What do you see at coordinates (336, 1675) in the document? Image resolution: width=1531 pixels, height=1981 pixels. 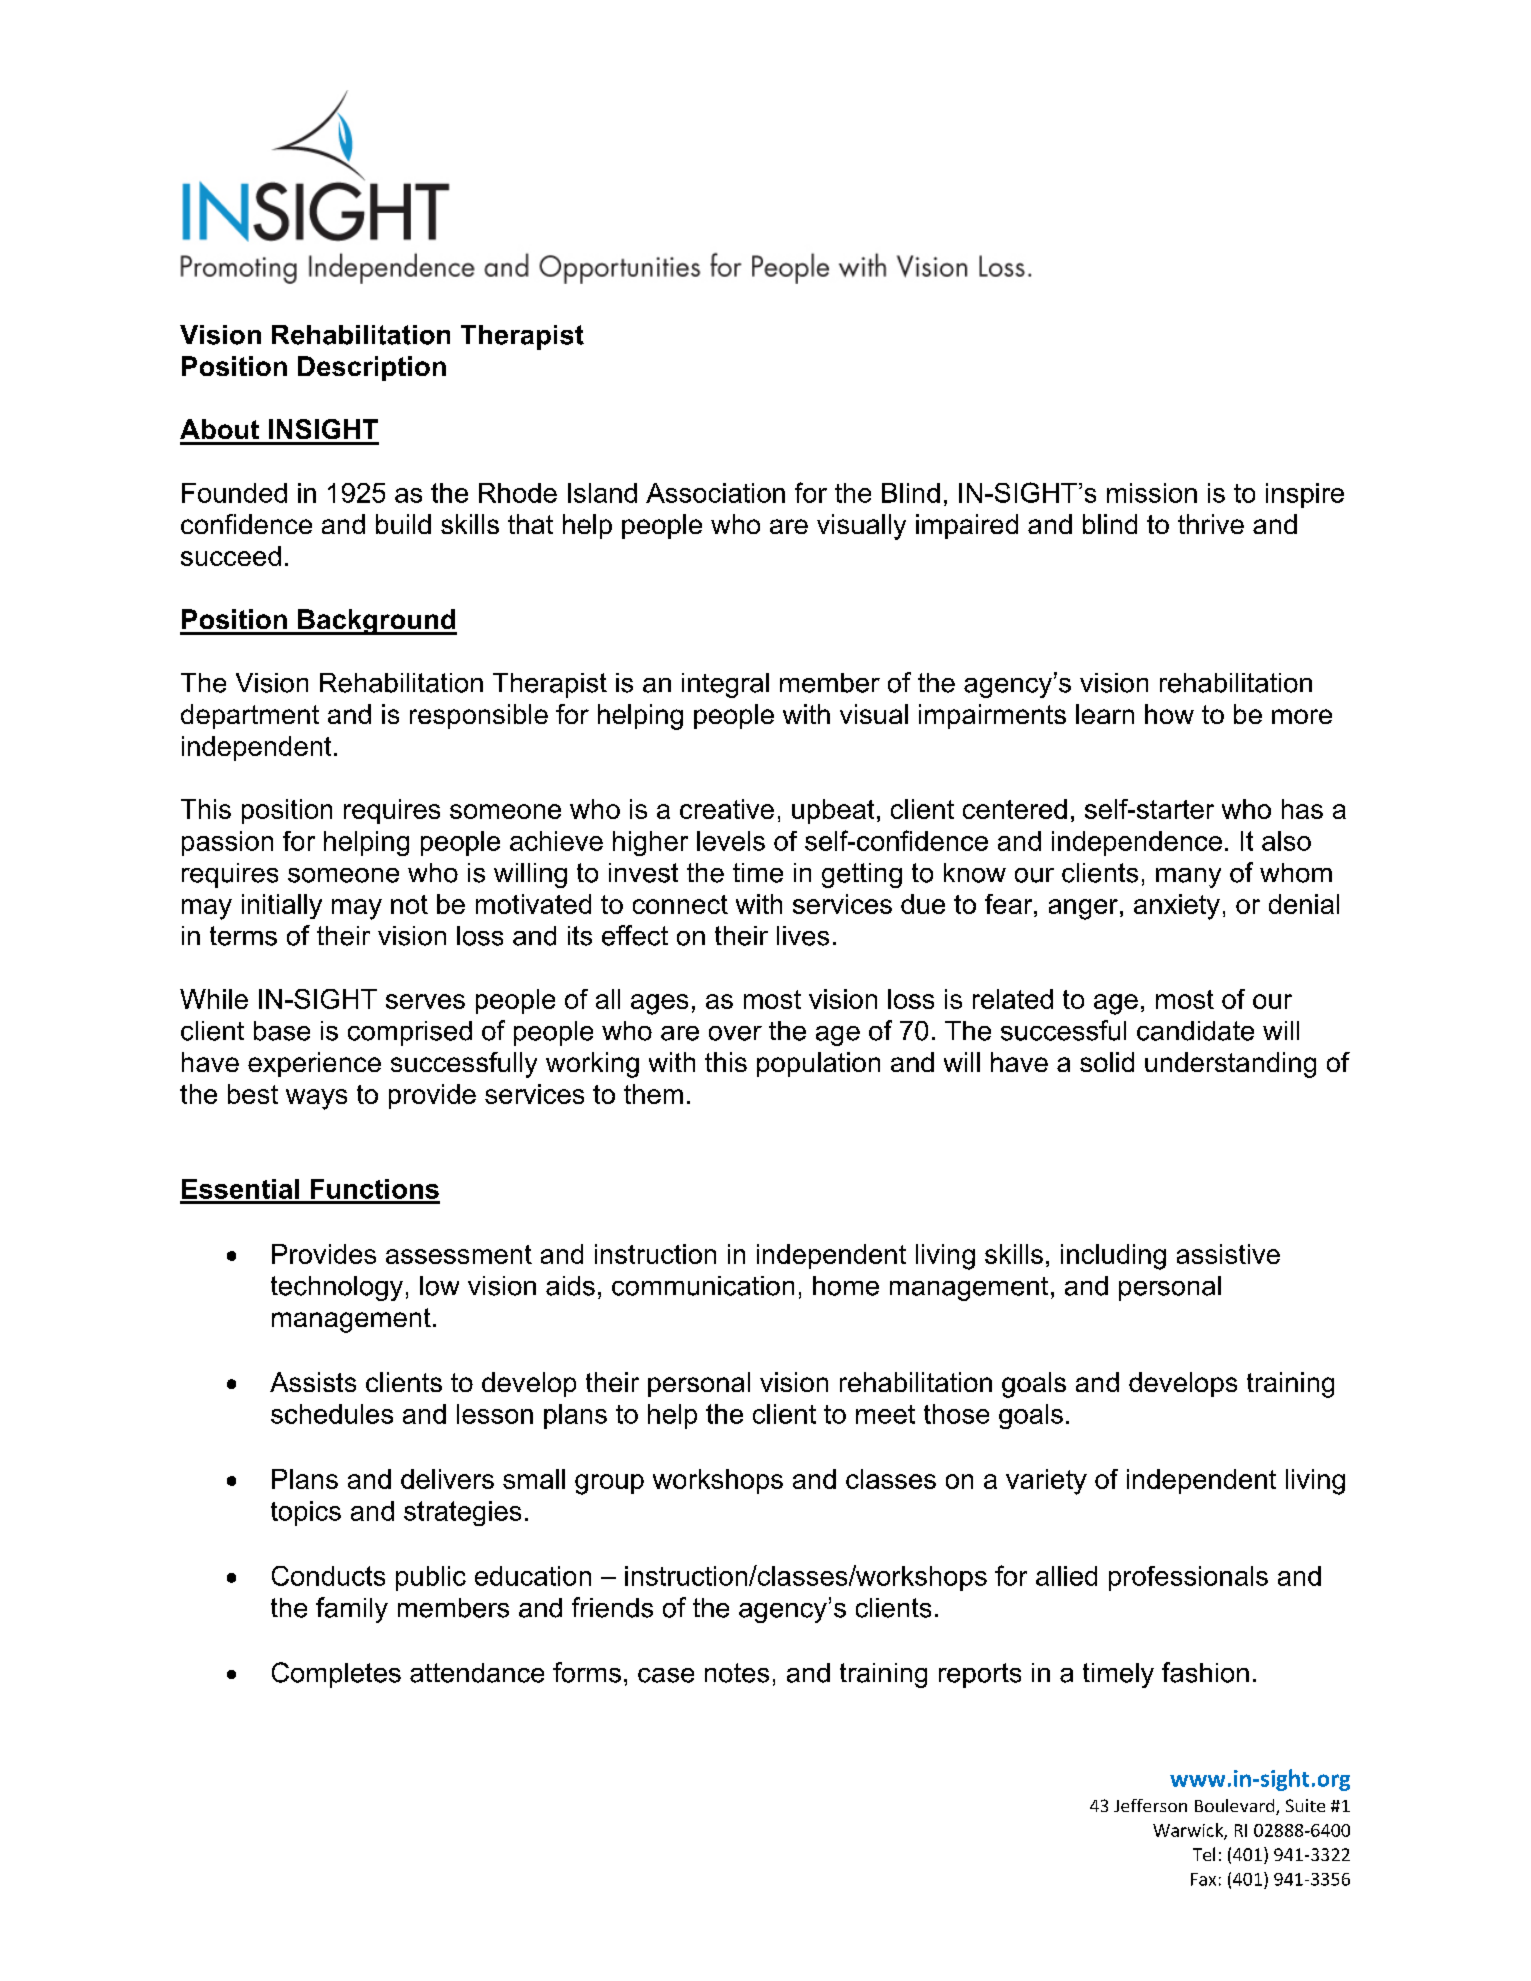 I see `Completes` at bounding box center [336, 1675].
